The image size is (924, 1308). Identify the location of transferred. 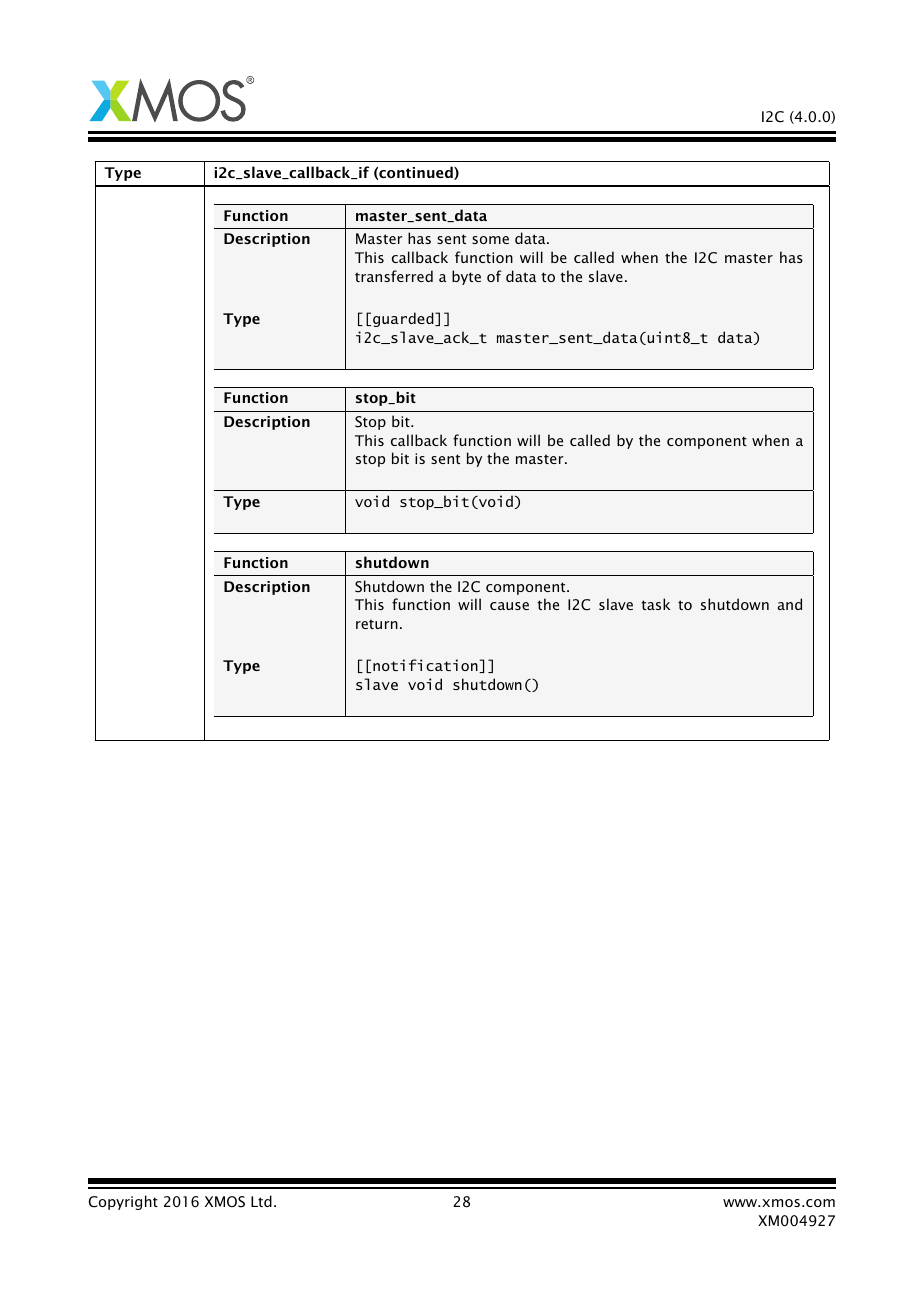
(394, 276).
